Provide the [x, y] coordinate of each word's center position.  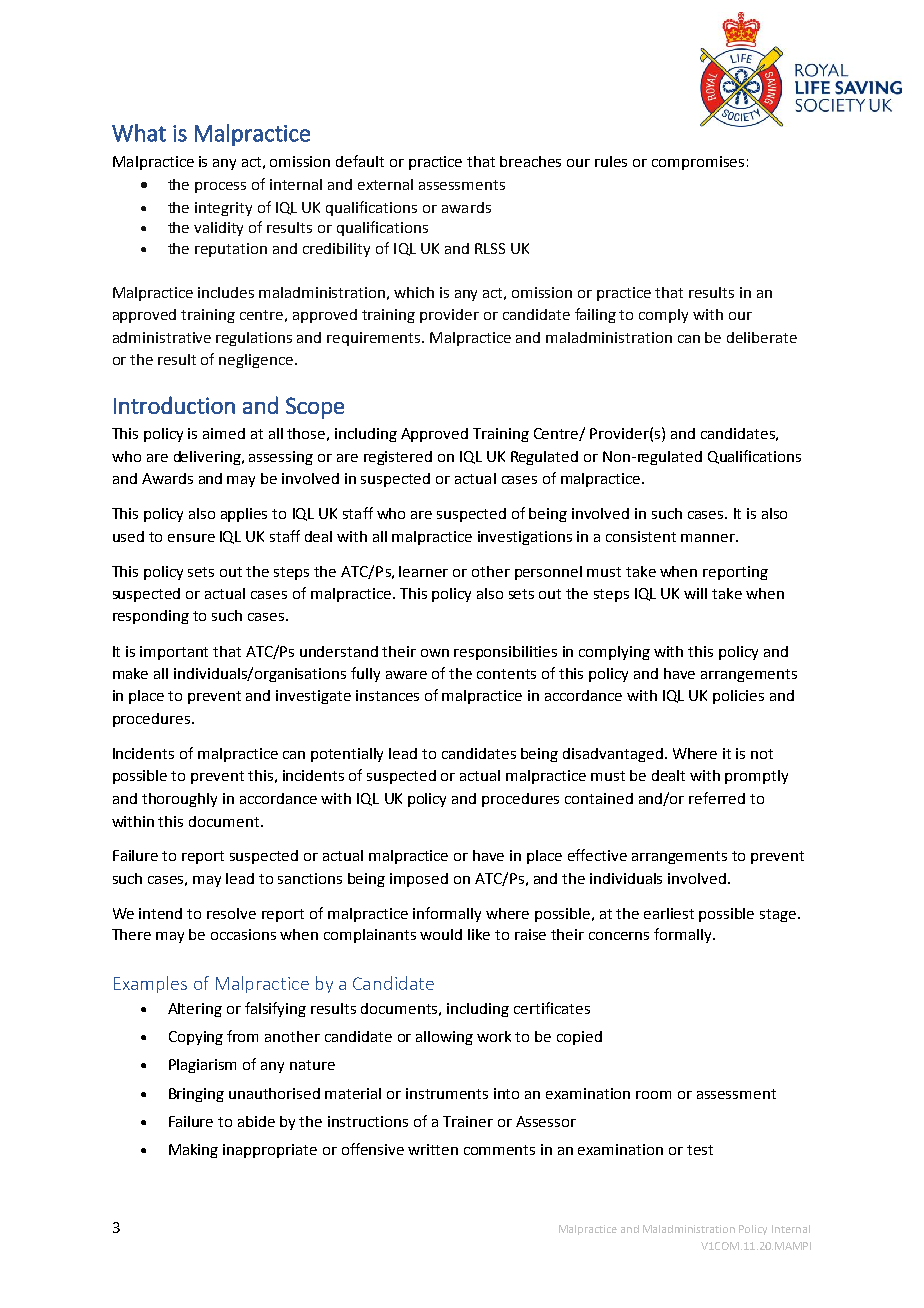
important [174, 653]
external [385, 184]
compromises [698, 163]
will [695, 593]
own [435, 653]
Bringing [196, 1095]
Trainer [468, 1121]
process [220, 187]
